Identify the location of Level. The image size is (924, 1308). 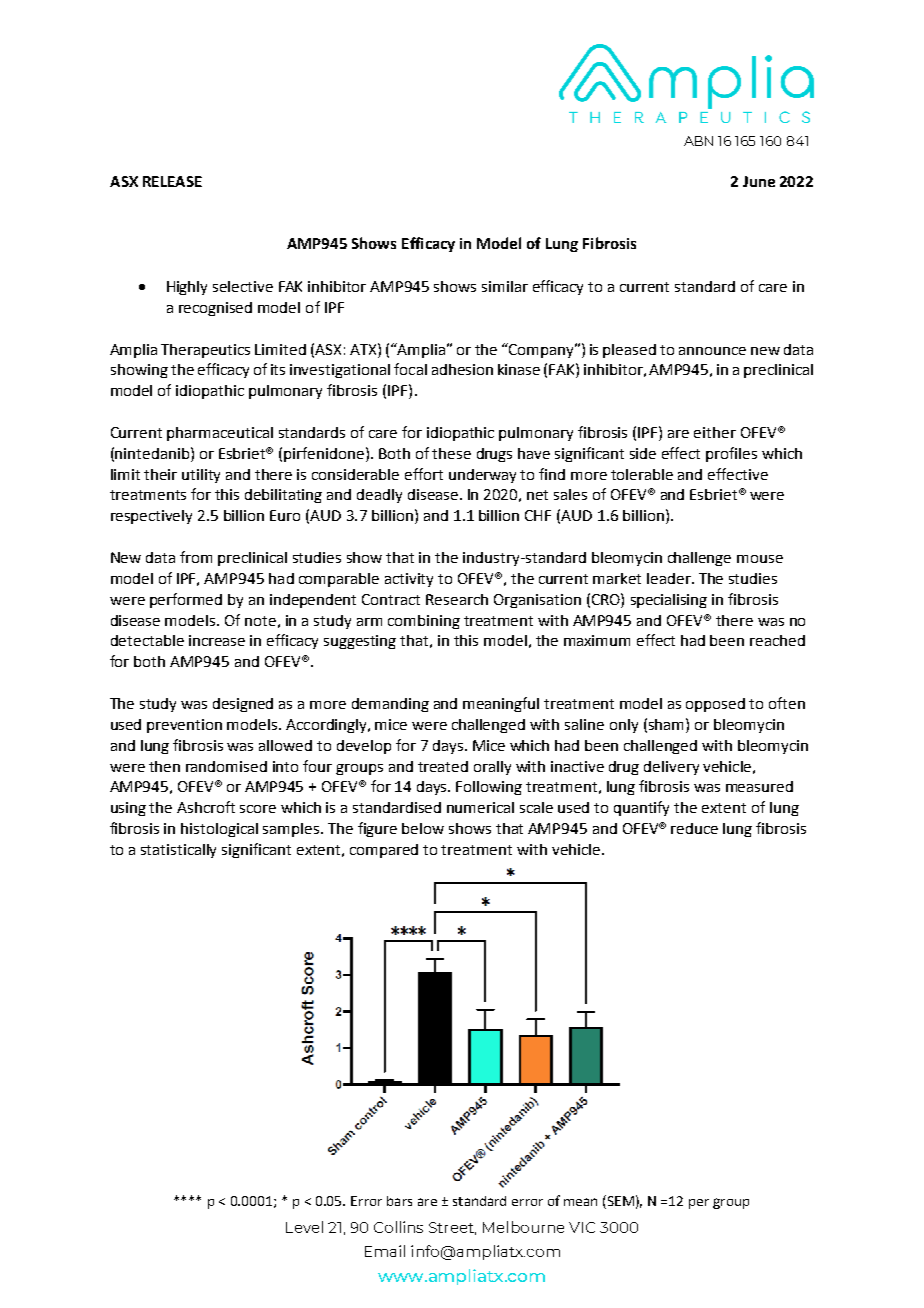
(304, 1227).
